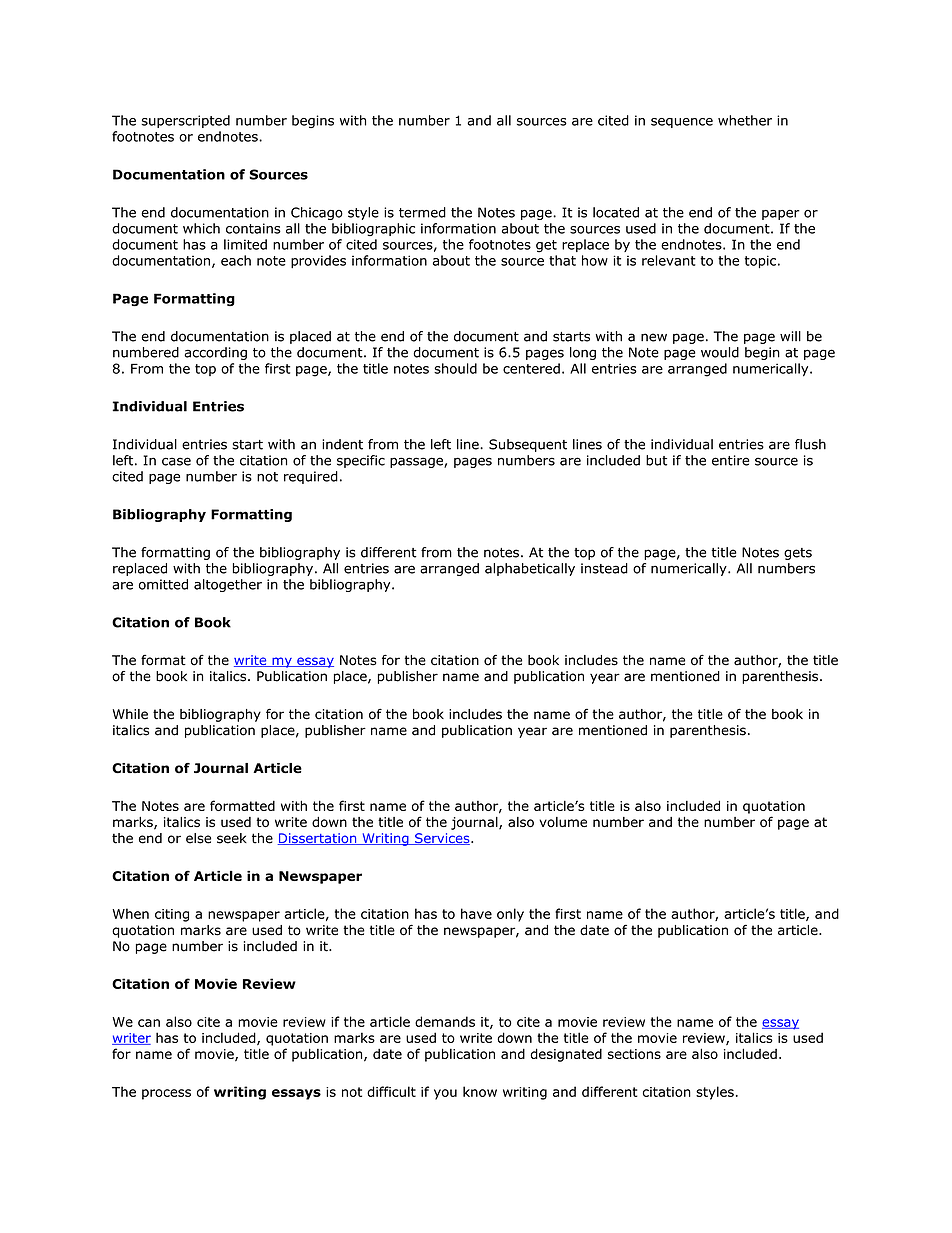 This image has width=952, height=1233. Describe the element at coordinates (185, 121) in the image. I see `superscripted` at that location.
